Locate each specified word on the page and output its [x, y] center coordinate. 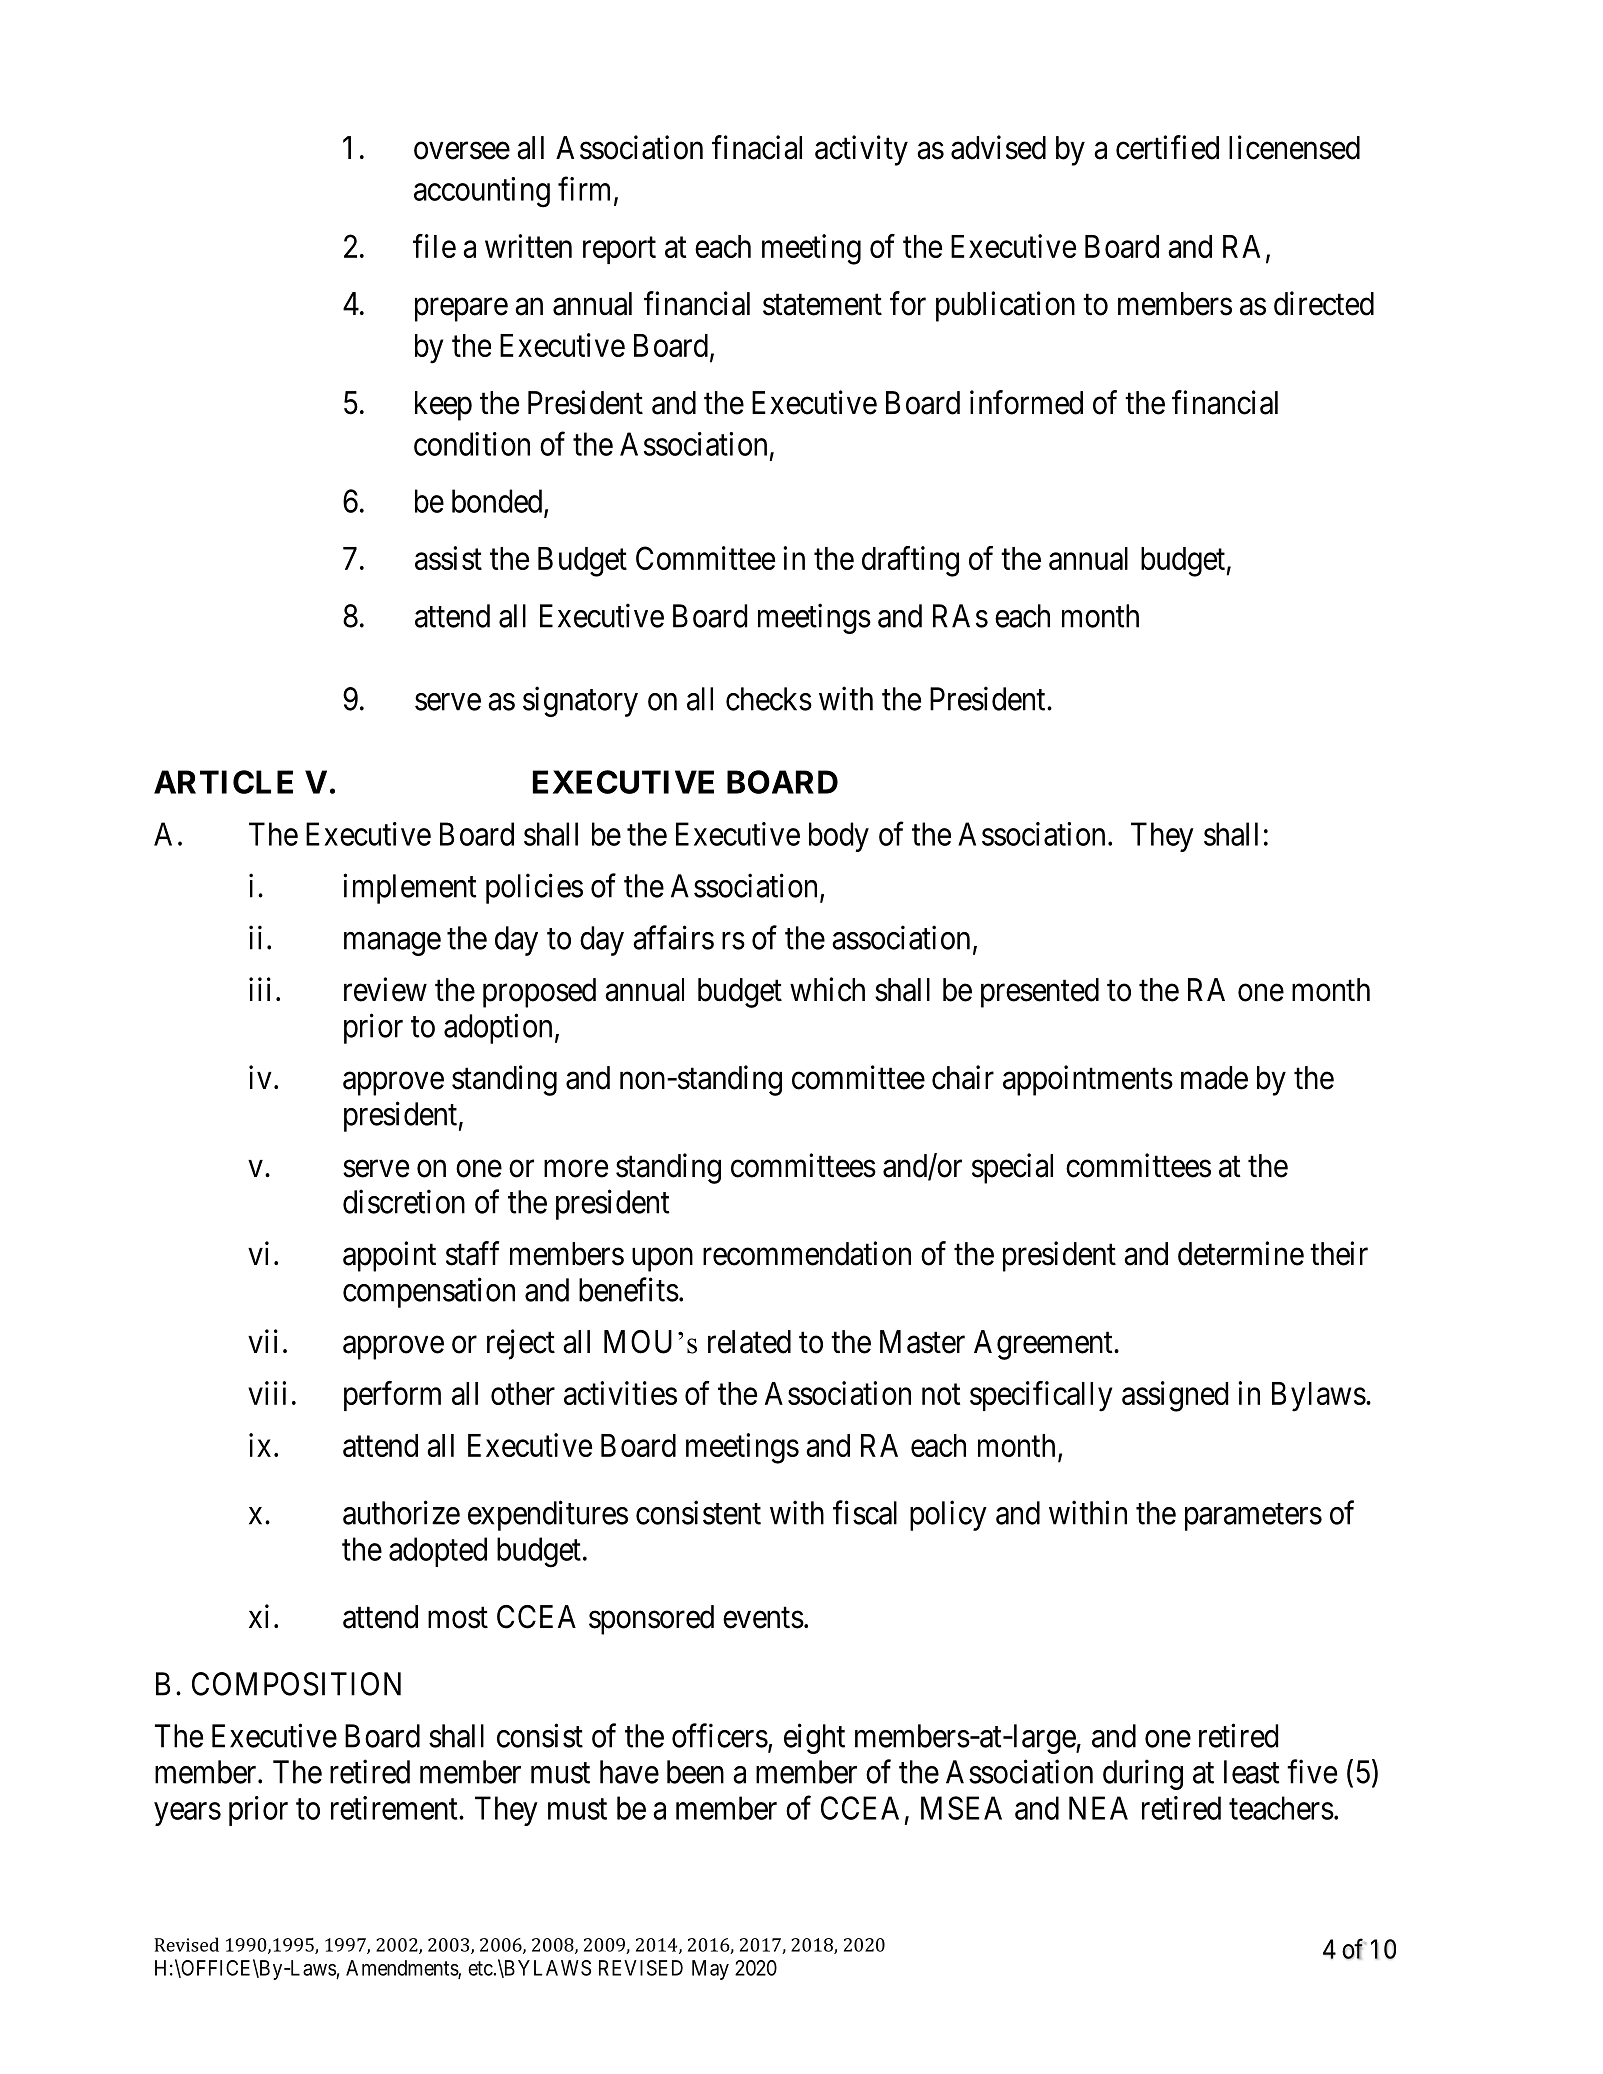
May [710, 1970]
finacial [757, 147]
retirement [395, 1808]
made [1214, 1078]
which [827, 989]
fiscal [865, 1512]
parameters [1253, 1517]
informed [1026, 402]
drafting [910, 561]
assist [448, 558]
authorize [401, 1512]
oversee [462, 151]
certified [1167, 147]
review [385, 989]
